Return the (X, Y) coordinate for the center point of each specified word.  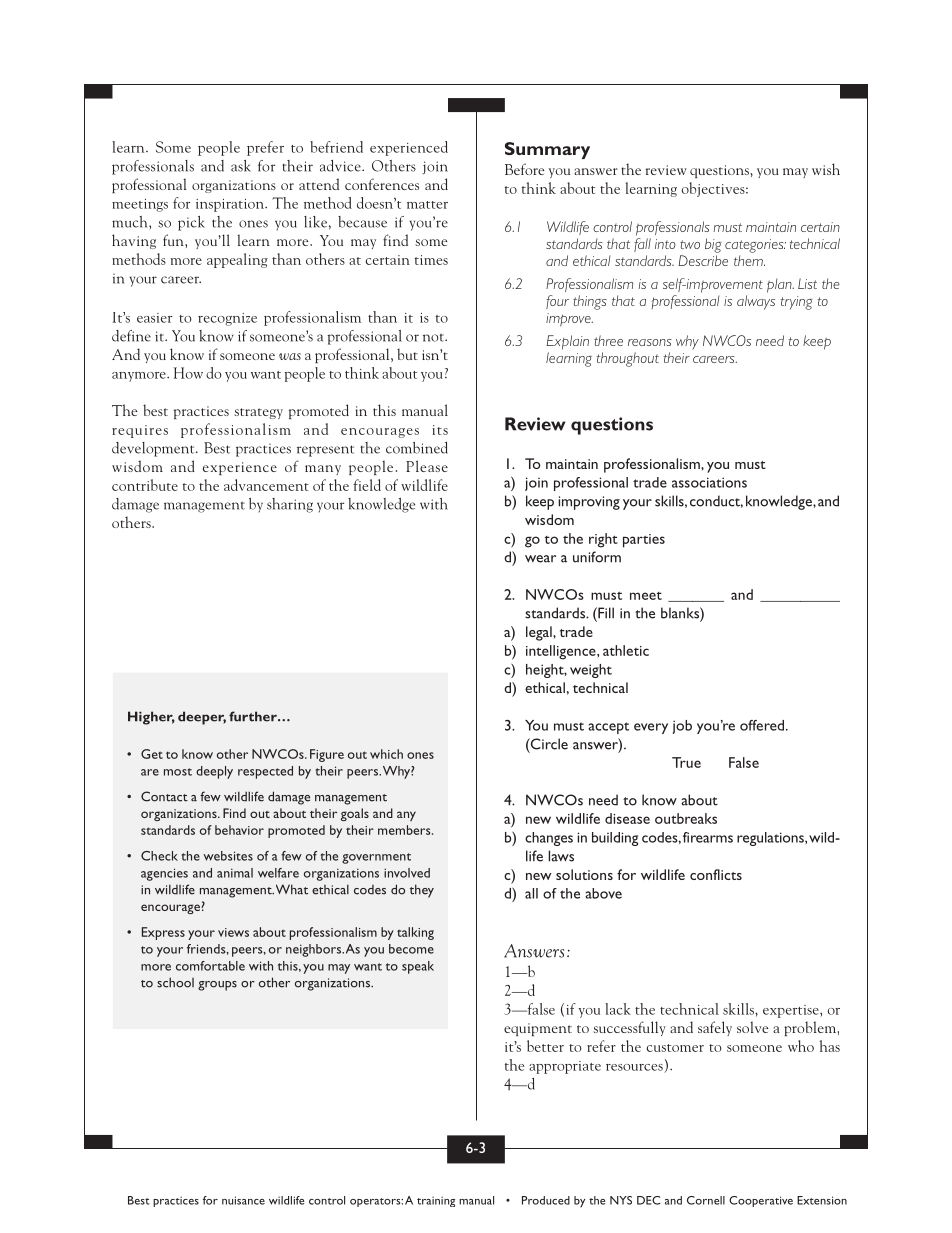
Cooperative (761, 1201)
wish (826, 169)
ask (241, 166)
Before (524, 169)
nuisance (243, 1200)
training (436, 1201)
